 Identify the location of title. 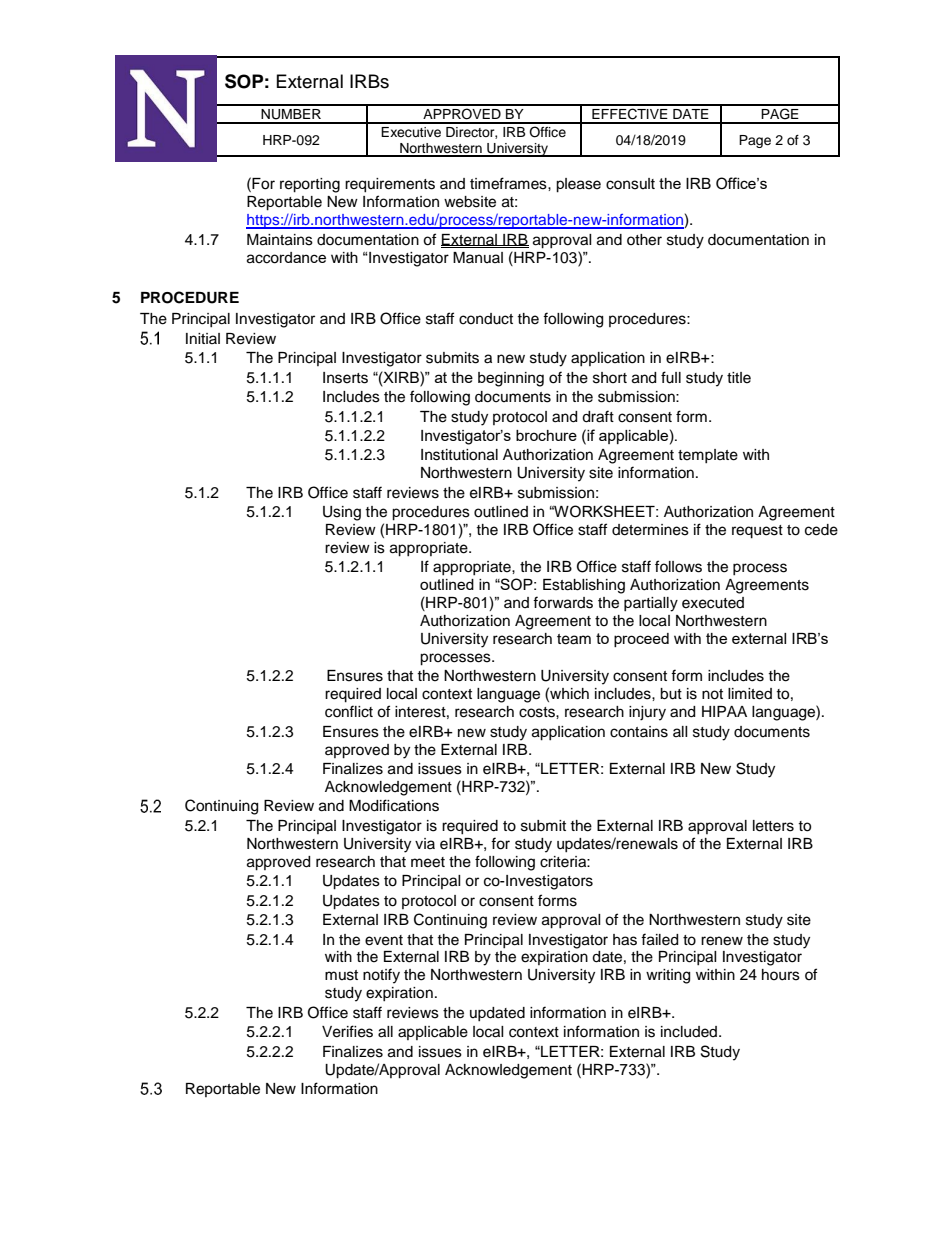
(739, 378).
